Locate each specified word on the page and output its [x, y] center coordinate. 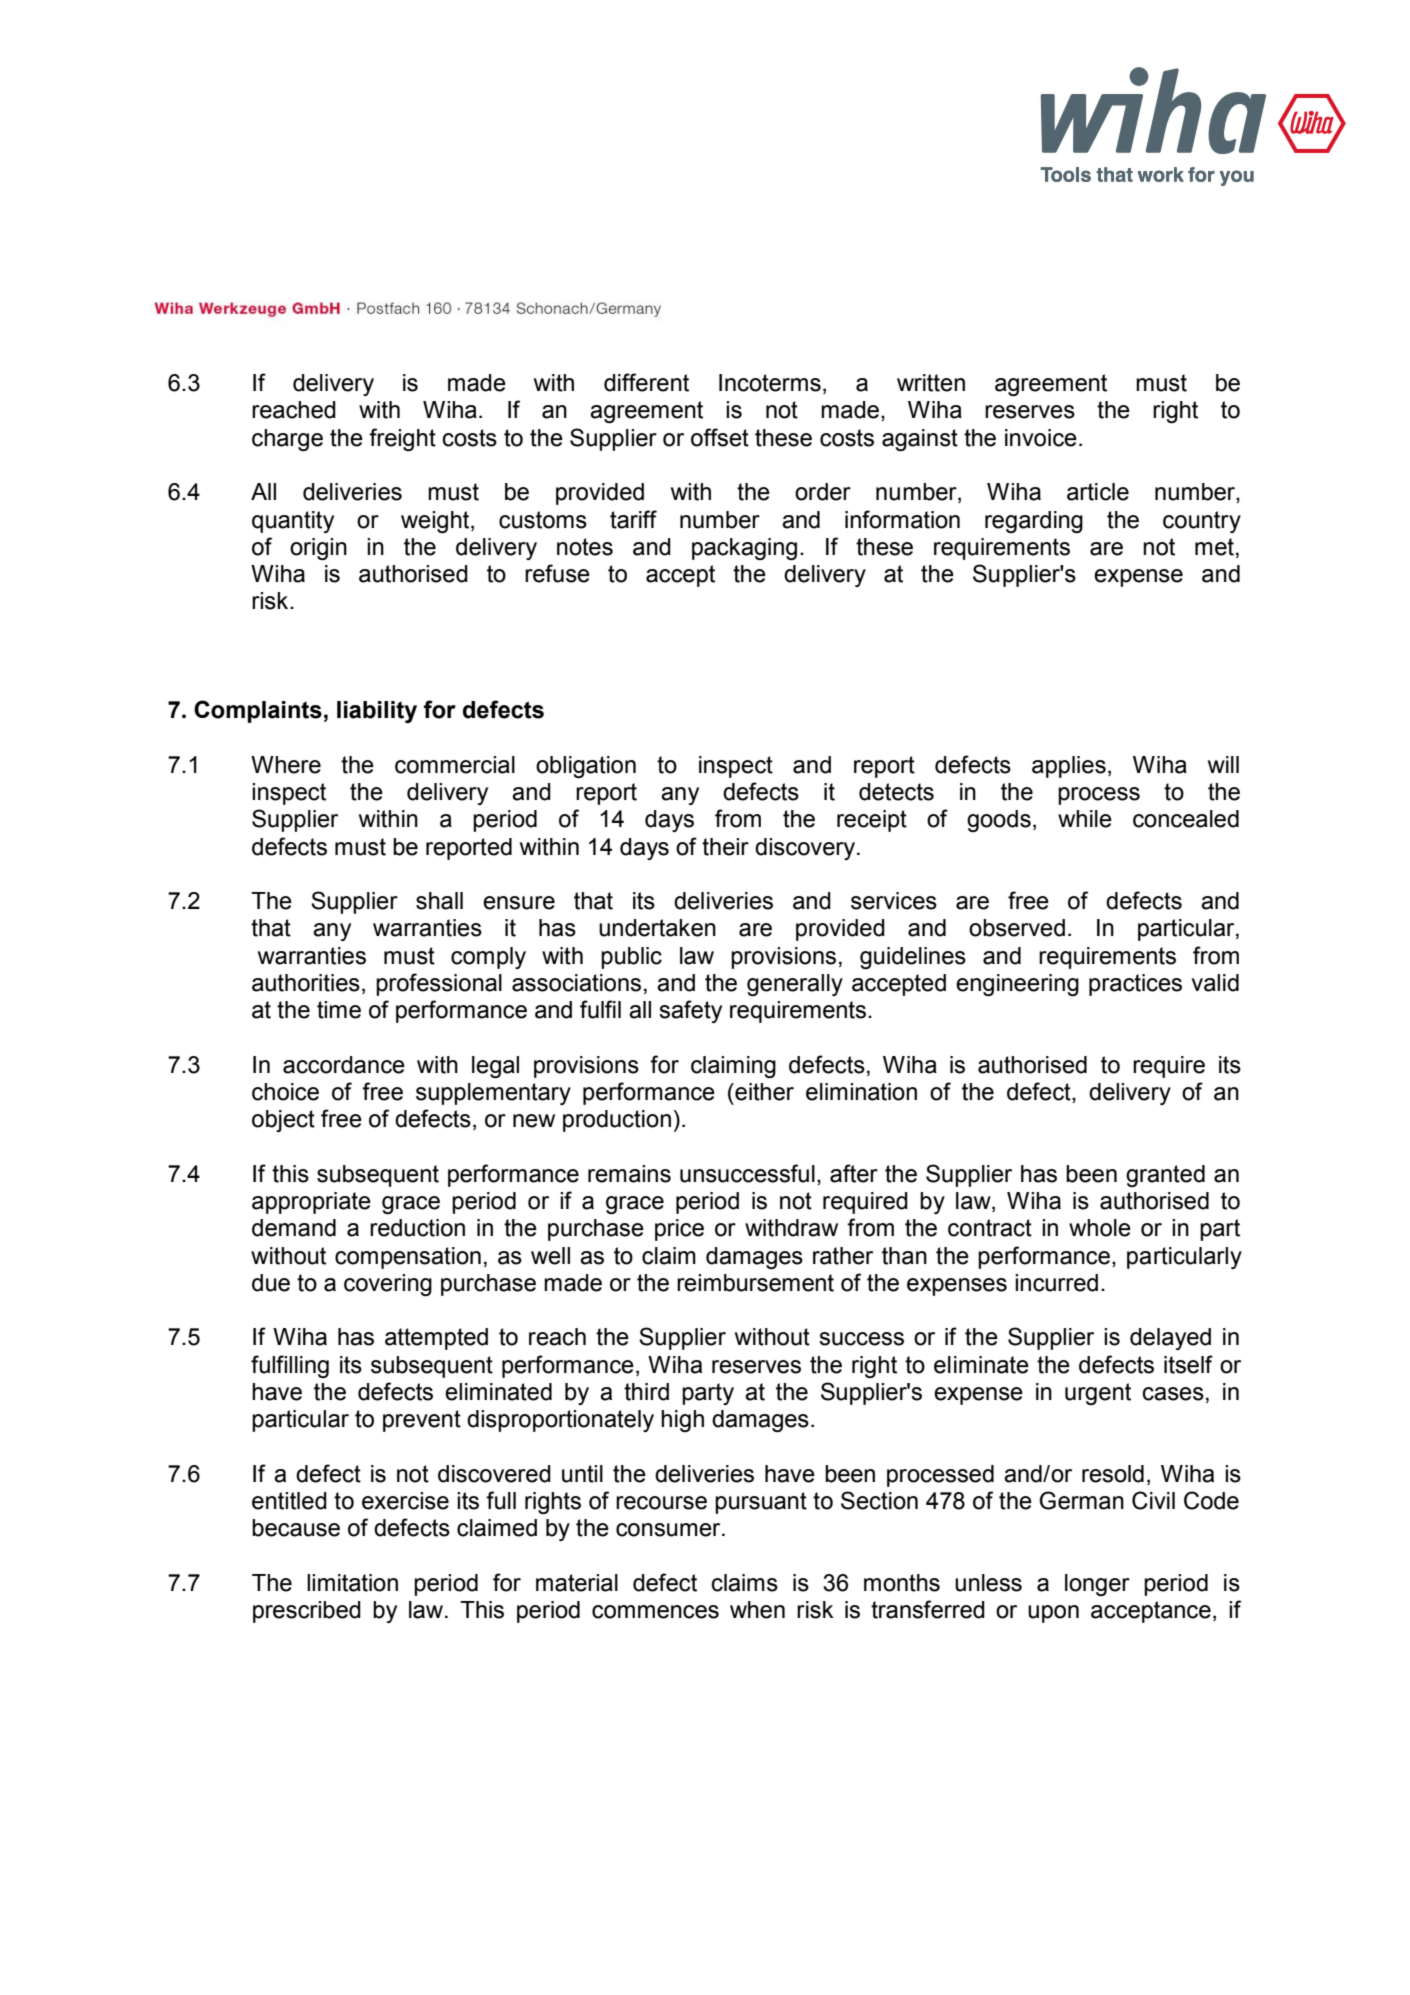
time [339, 1010]
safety [690, 1011]
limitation [352, 1583]
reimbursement [755, 1283]
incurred [1056, 1283]
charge [287, 440]
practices [1135, 985]
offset [720, 437]
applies [1069, 767]
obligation [586, 767]
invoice [1041, 438]
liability [377, 712]
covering [388, 1285]
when [757, 1610]
